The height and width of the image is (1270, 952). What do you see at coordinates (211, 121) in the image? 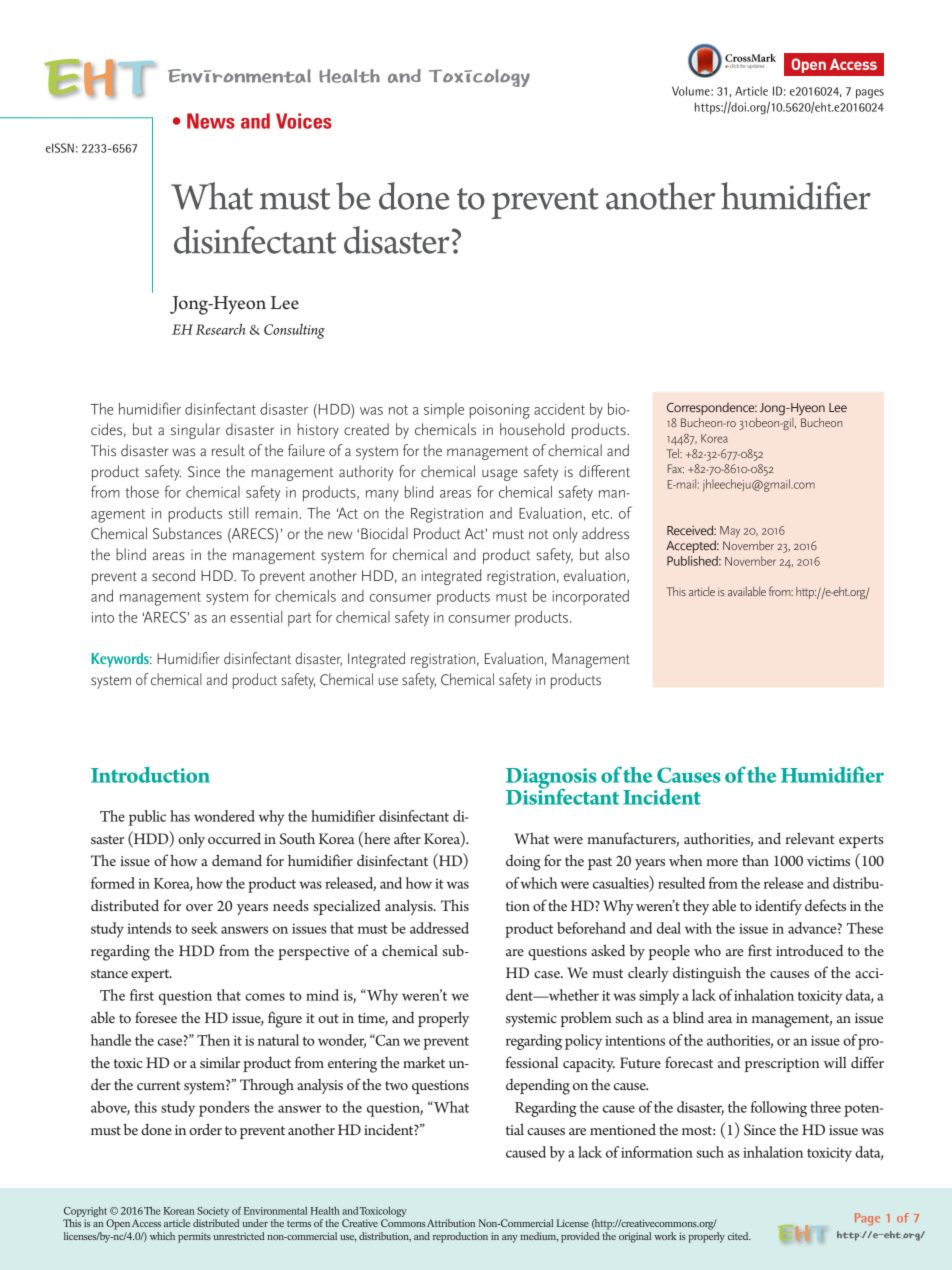
I see `News` at bounding box center [211, 121].
